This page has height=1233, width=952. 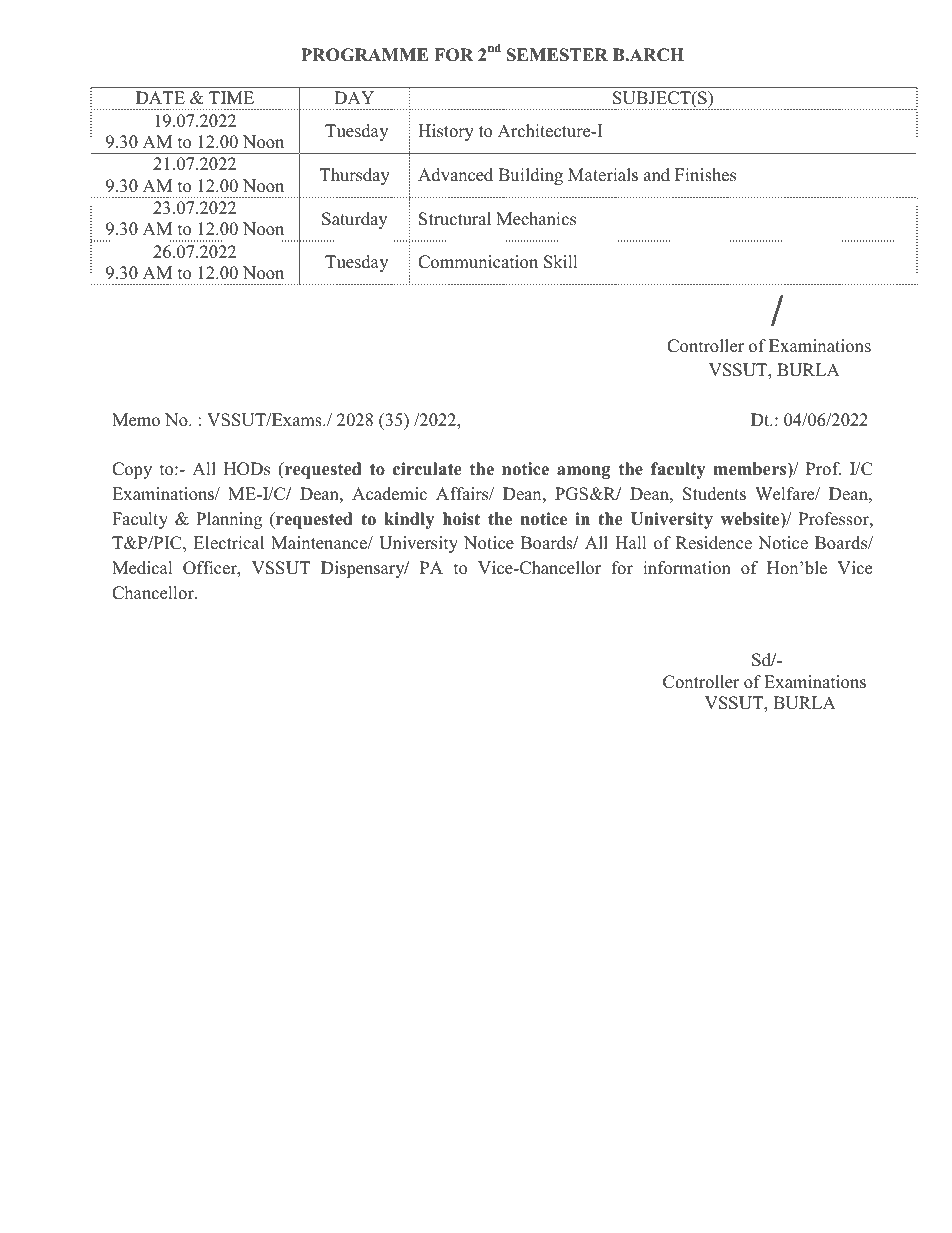 I want to click on Electrical, so click(x=229, y=543).
